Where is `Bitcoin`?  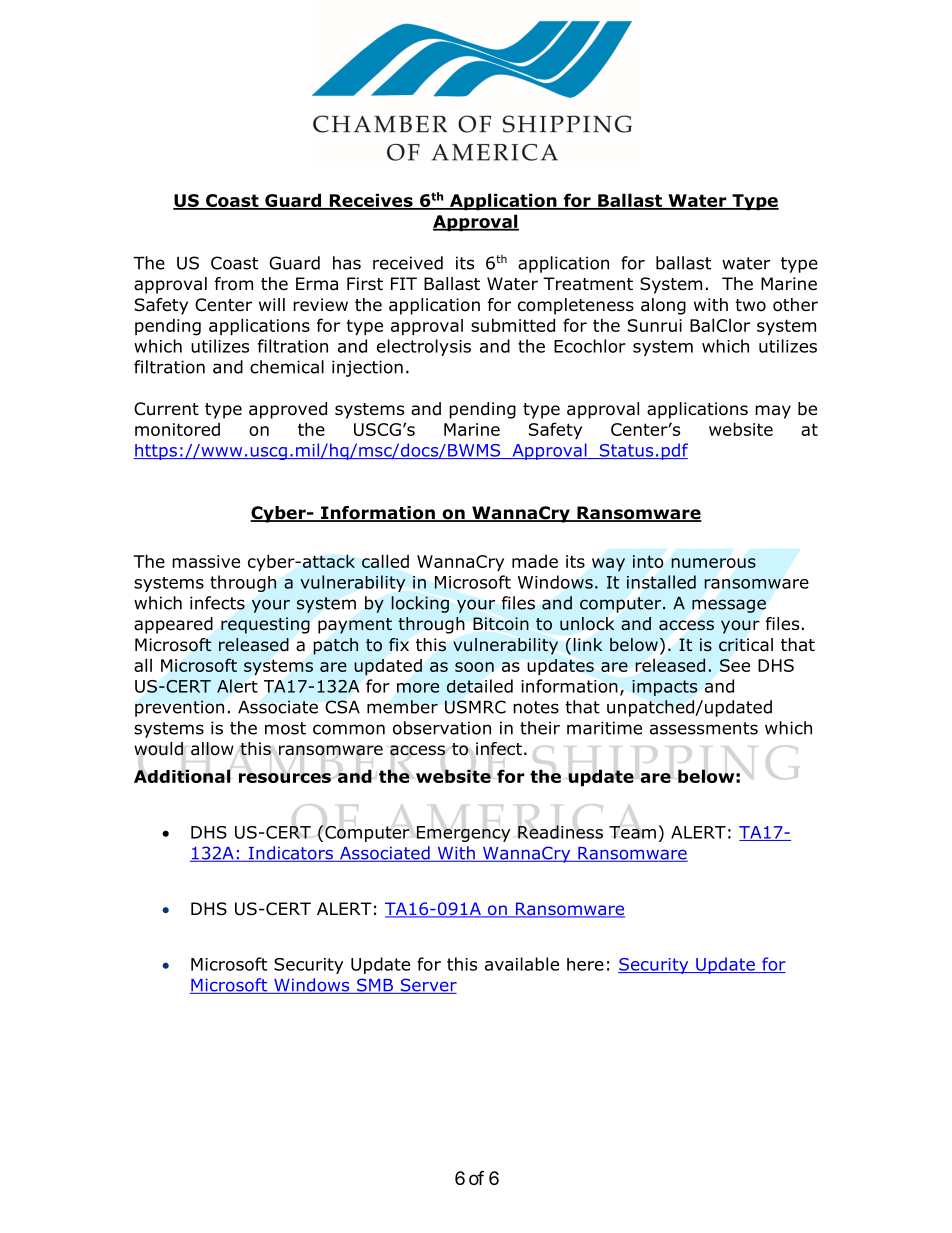 Bitcoin is located at coordinates (501, 624).
